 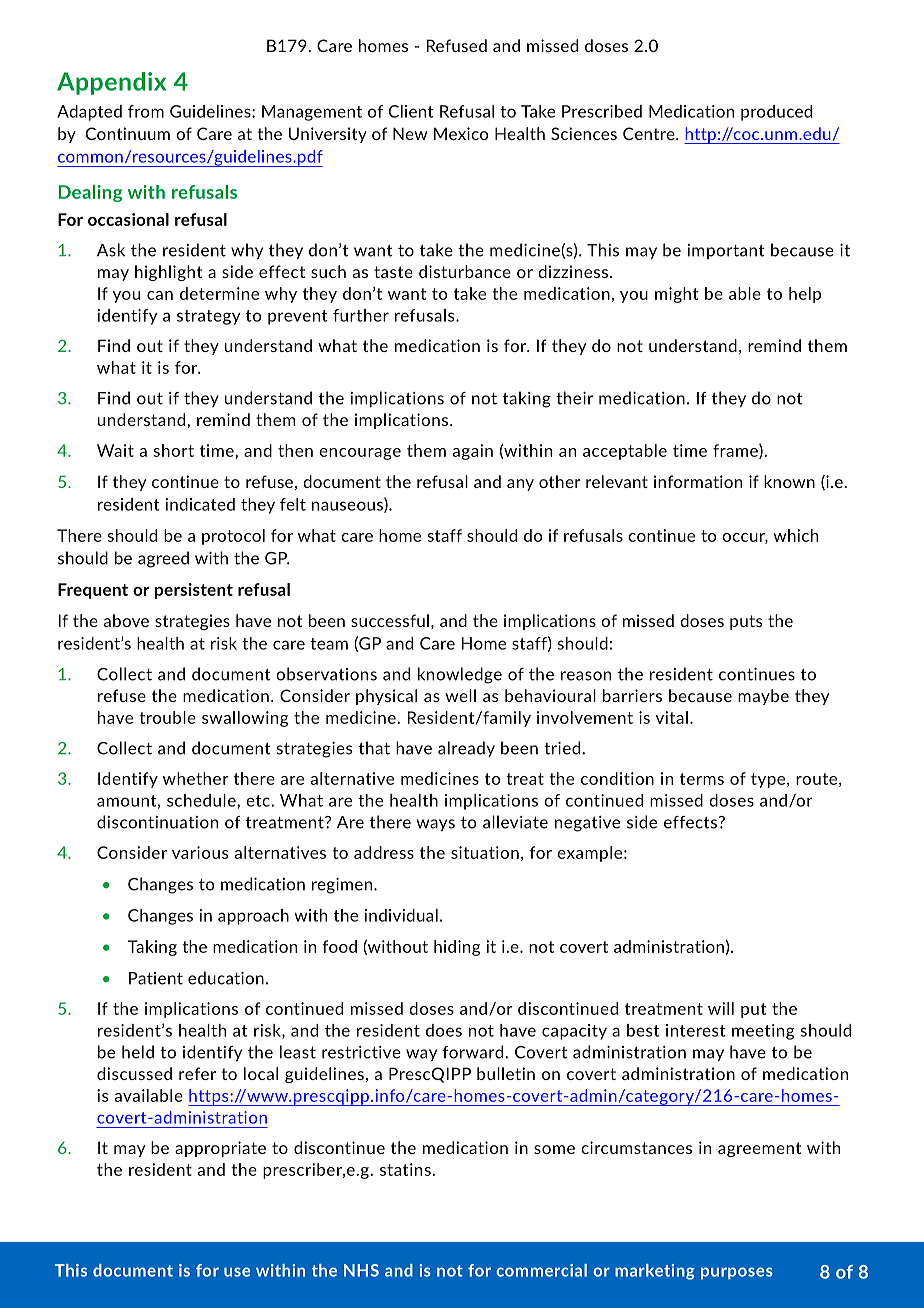 What do you see at coordinates (737, 1273) in the screenshot?
I see `purposes` at bounding box center [737, 1273].
